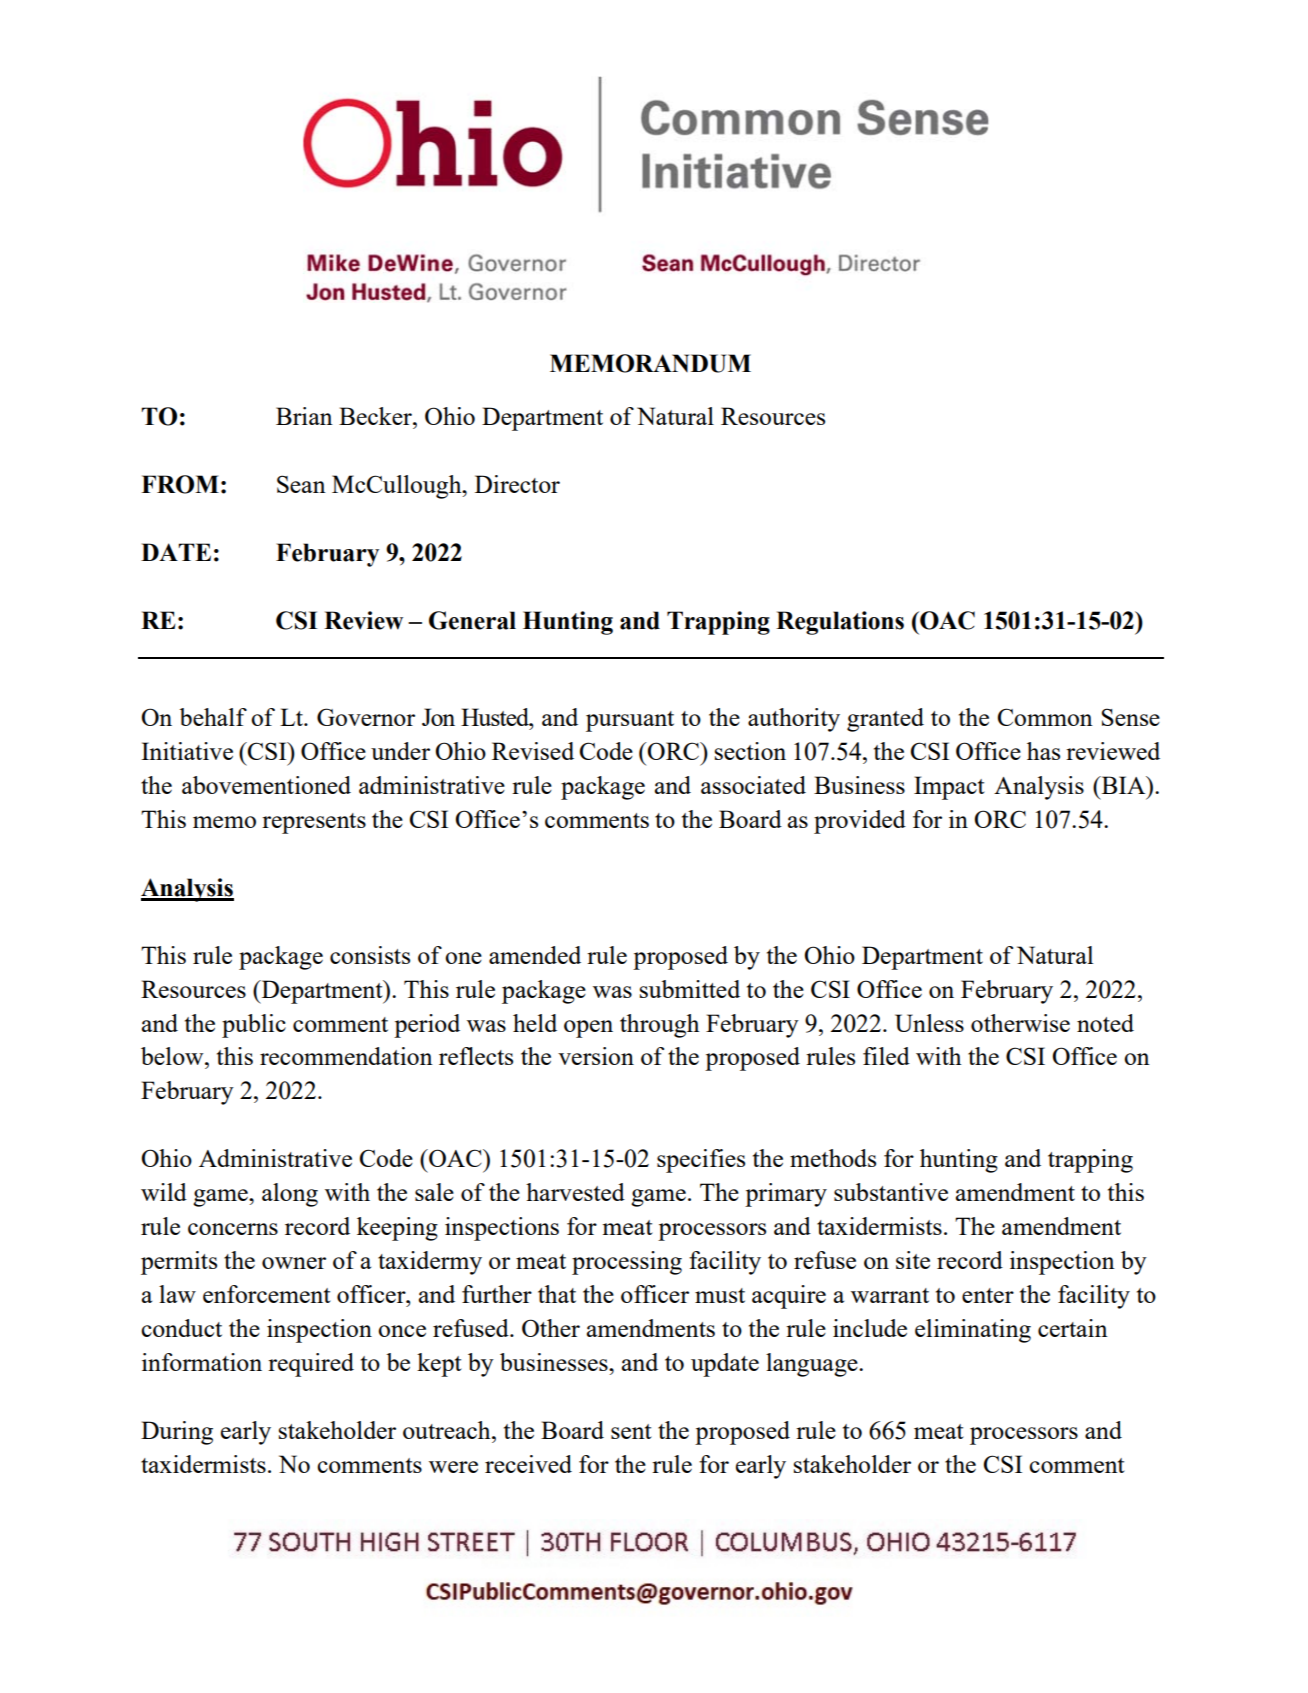 Image resolution: width=1308 pixels, height=1693 pixels. Describe the element at coordinates (177, 1433) in the document. I see `During` at that location.
